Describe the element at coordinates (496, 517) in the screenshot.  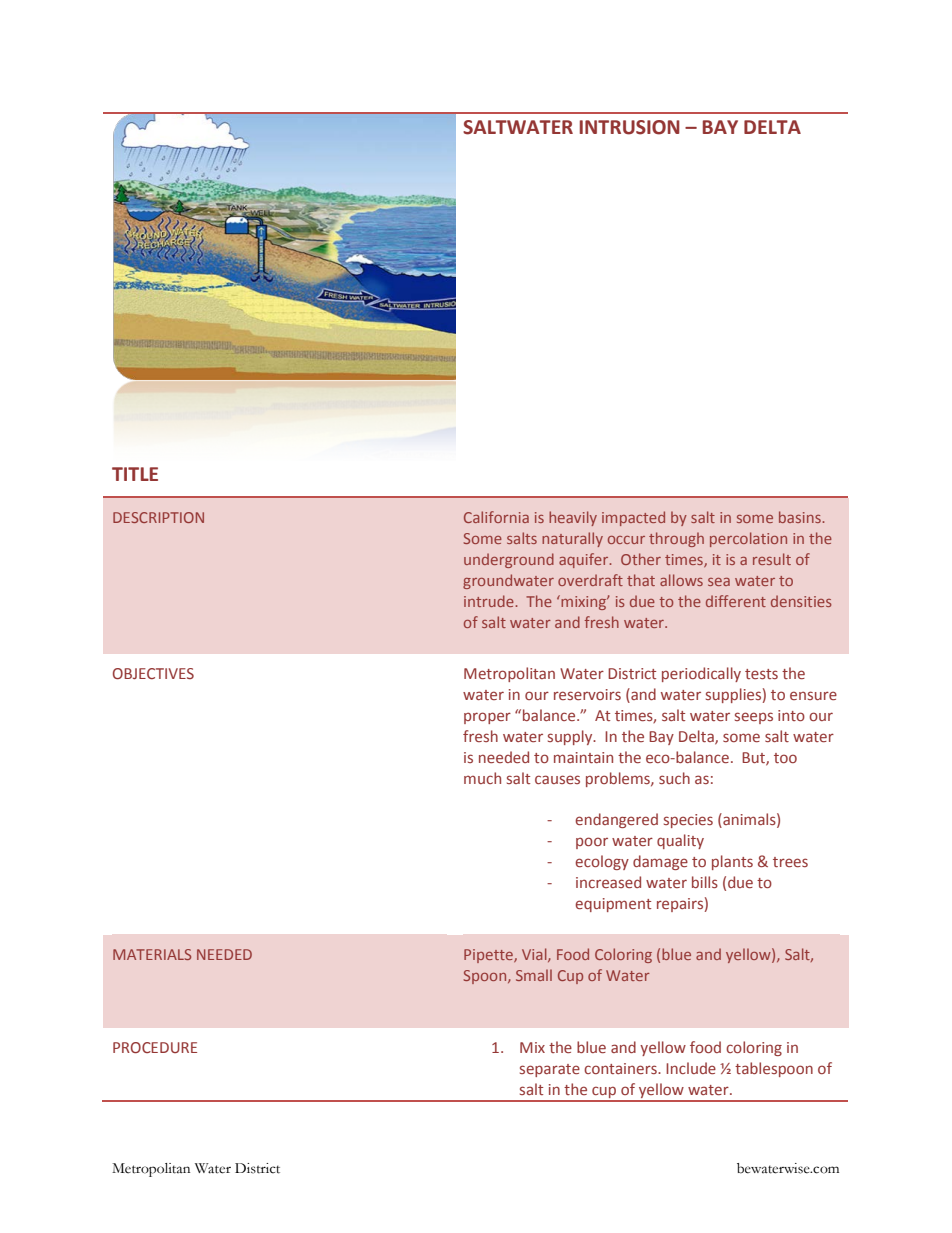
I see `California` at that location.
